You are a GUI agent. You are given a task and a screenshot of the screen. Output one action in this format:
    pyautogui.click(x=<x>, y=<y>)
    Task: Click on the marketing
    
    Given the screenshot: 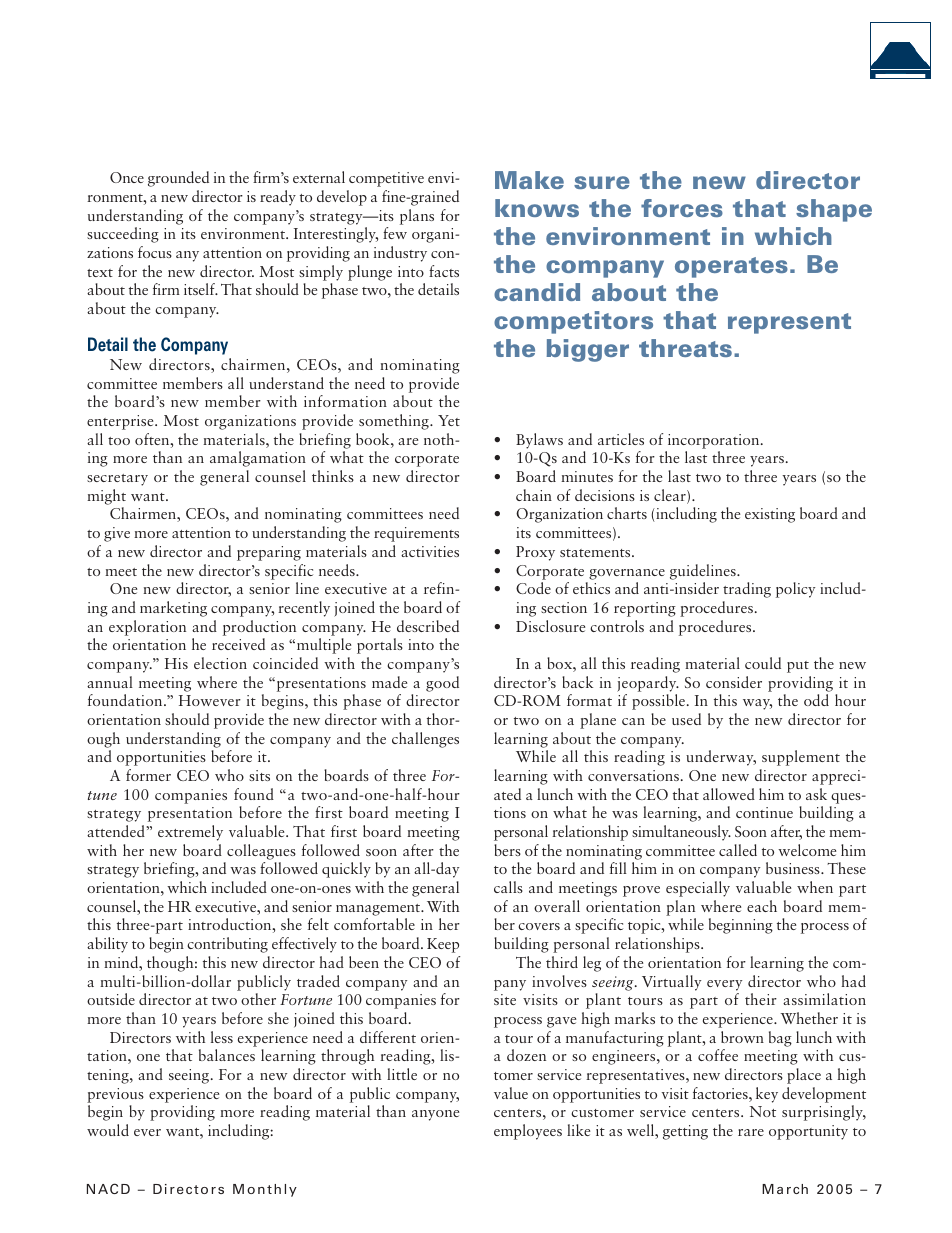 What is the action you would take?
    pyautogui.click(x=173, y=609)
